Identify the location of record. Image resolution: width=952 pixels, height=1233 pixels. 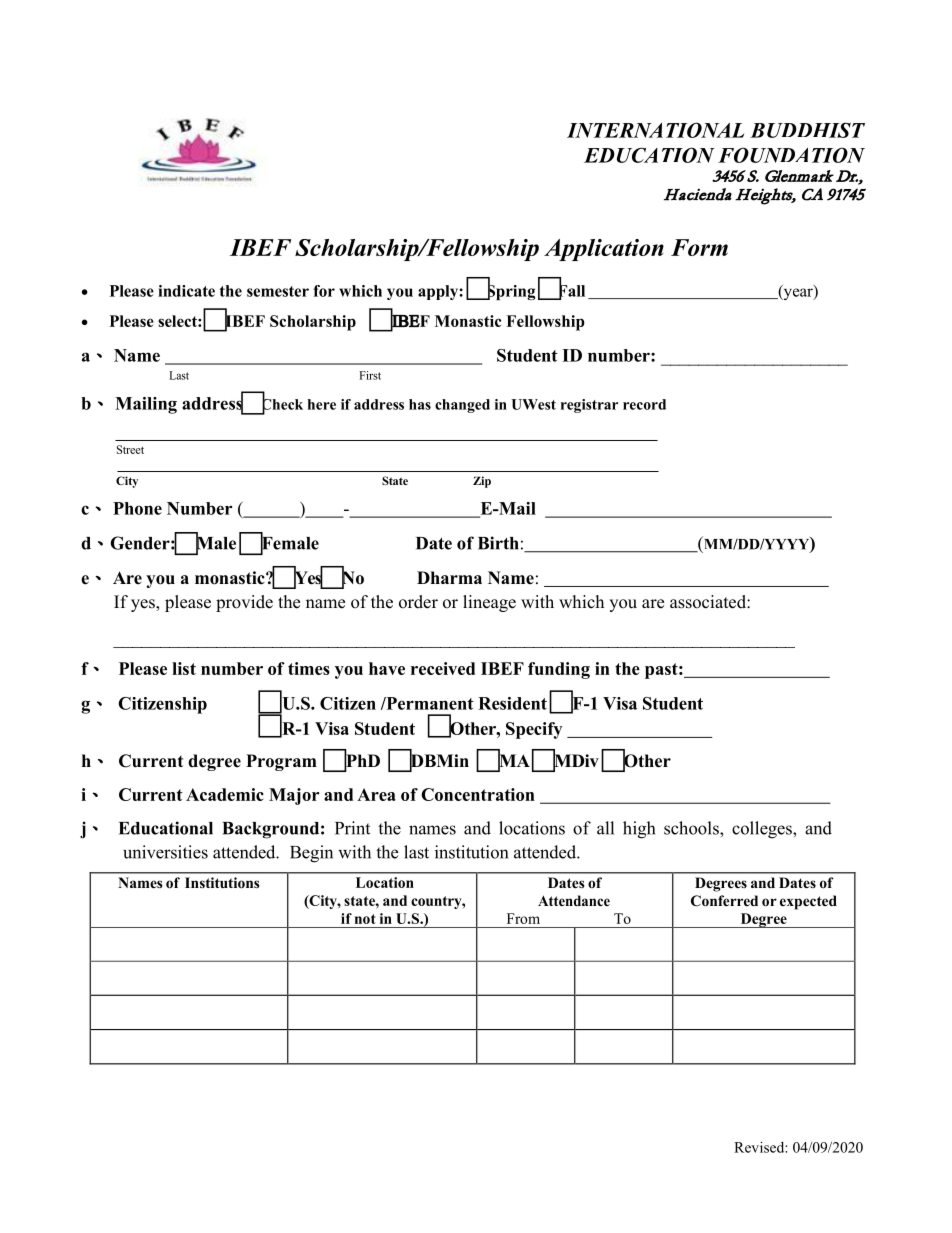
(644, 404).
